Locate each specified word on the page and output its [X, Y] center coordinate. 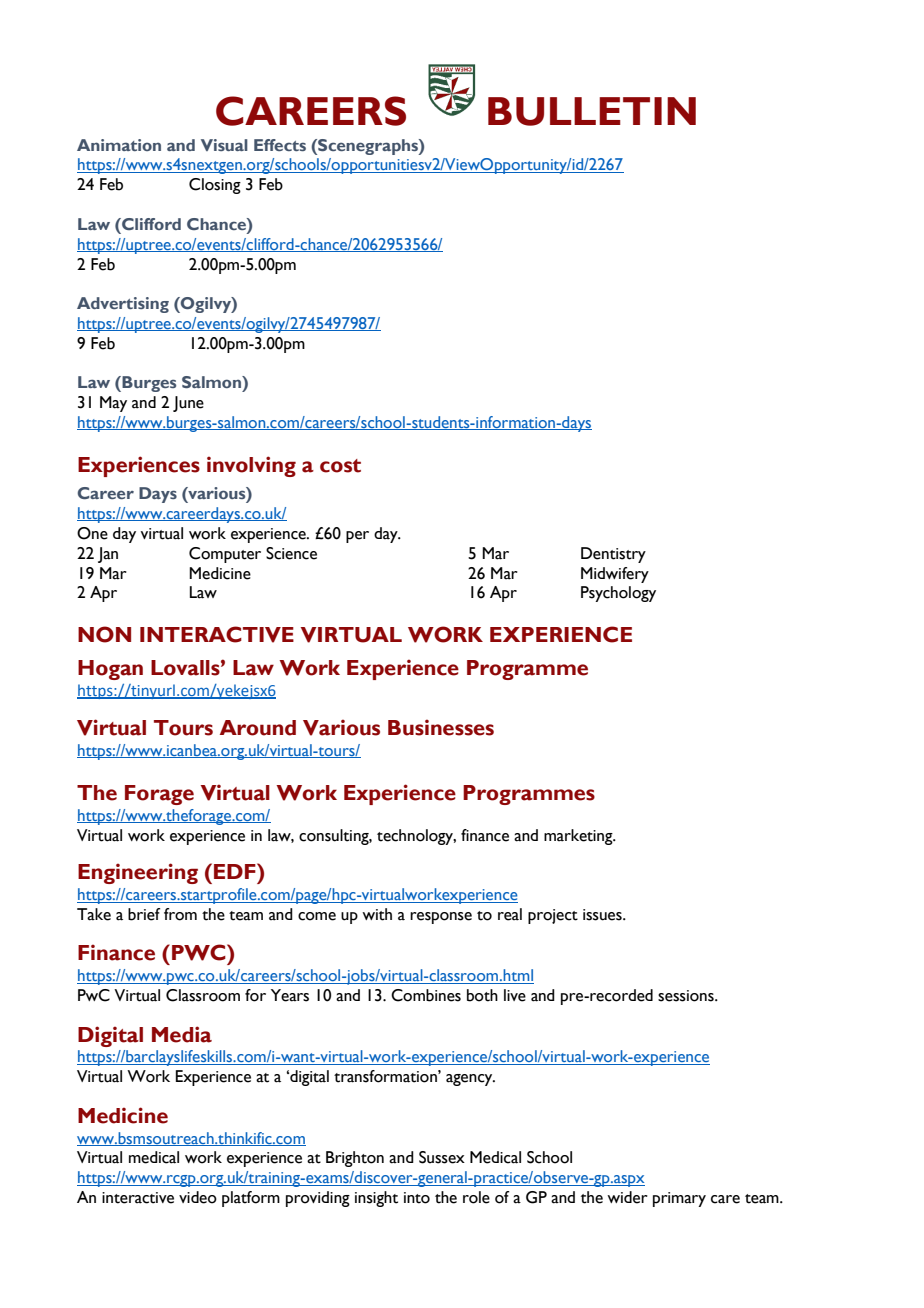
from [180, 914]
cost [340, 466]
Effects [280, 145]
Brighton [355, 1159]
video [198, 1197]
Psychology [618, 594]
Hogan [110, 670]
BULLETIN [592, 111]
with [377, 914]
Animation [119, 145]
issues [603, 915]
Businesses [441, 727]
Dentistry [613, 555]
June [188, 404]
